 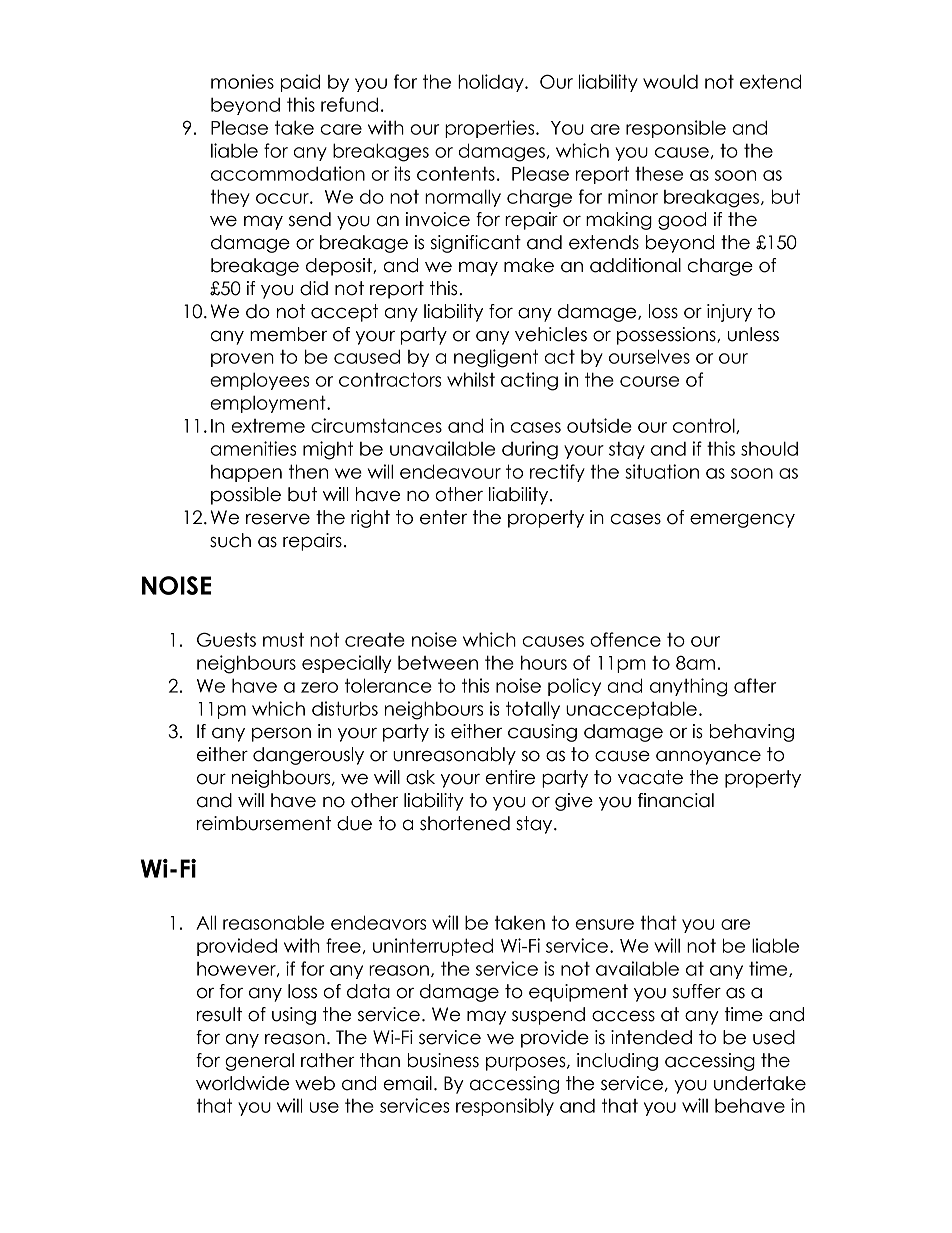 What do you see at coordinates (530, 450) in the document?
I see `during` at bounding box center [530, 450].
